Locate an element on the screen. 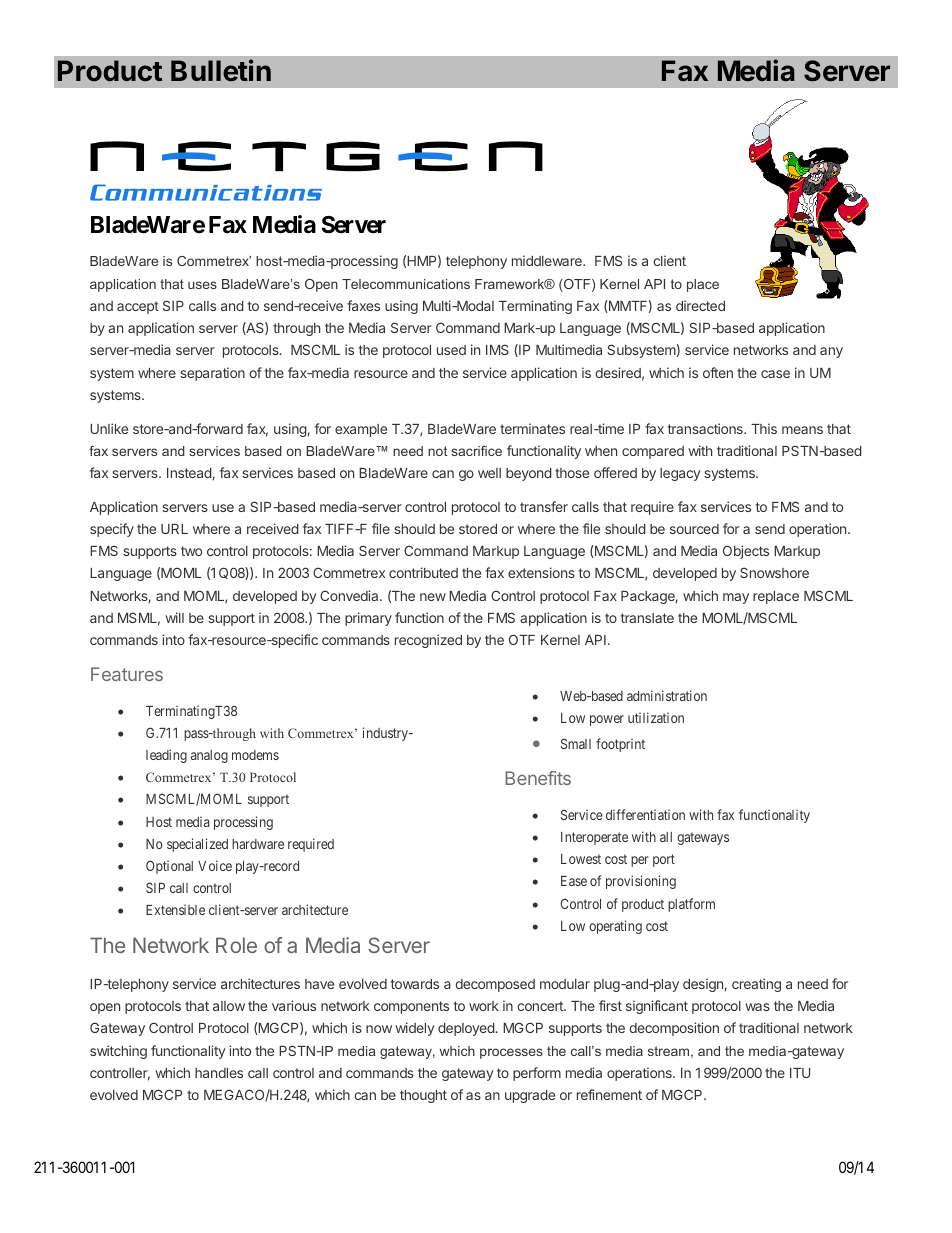 Image resolution: width=952 pixels, height=1233 pixels. handles is located at coordinates (219, 1073).
